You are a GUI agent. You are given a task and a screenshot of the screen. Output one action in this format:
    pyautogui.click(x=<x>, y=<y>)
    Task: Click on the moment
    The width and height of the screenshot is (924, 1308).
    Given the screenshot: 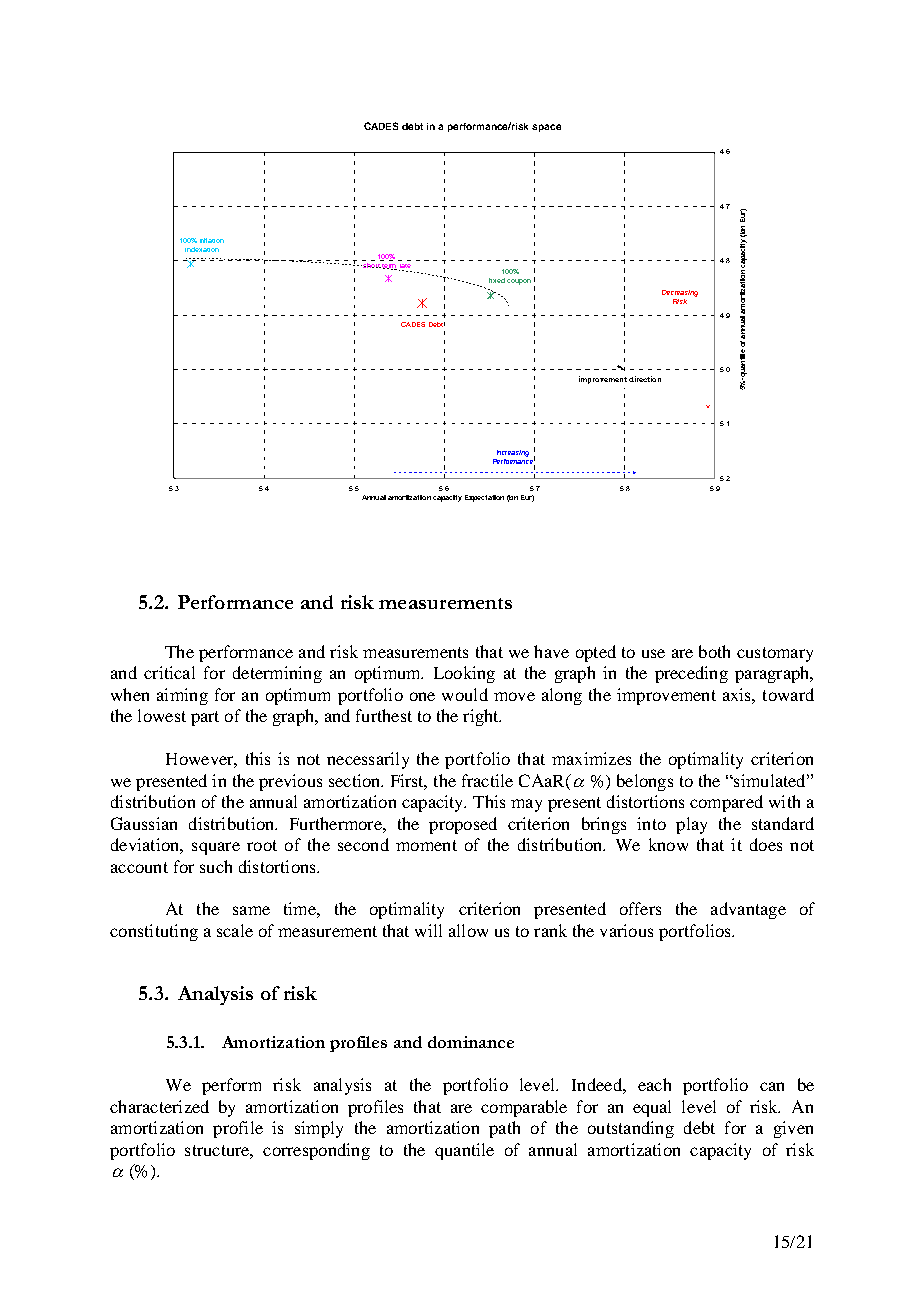 What is the action you would take?
    pyautogui.click(x=426, y=845)
